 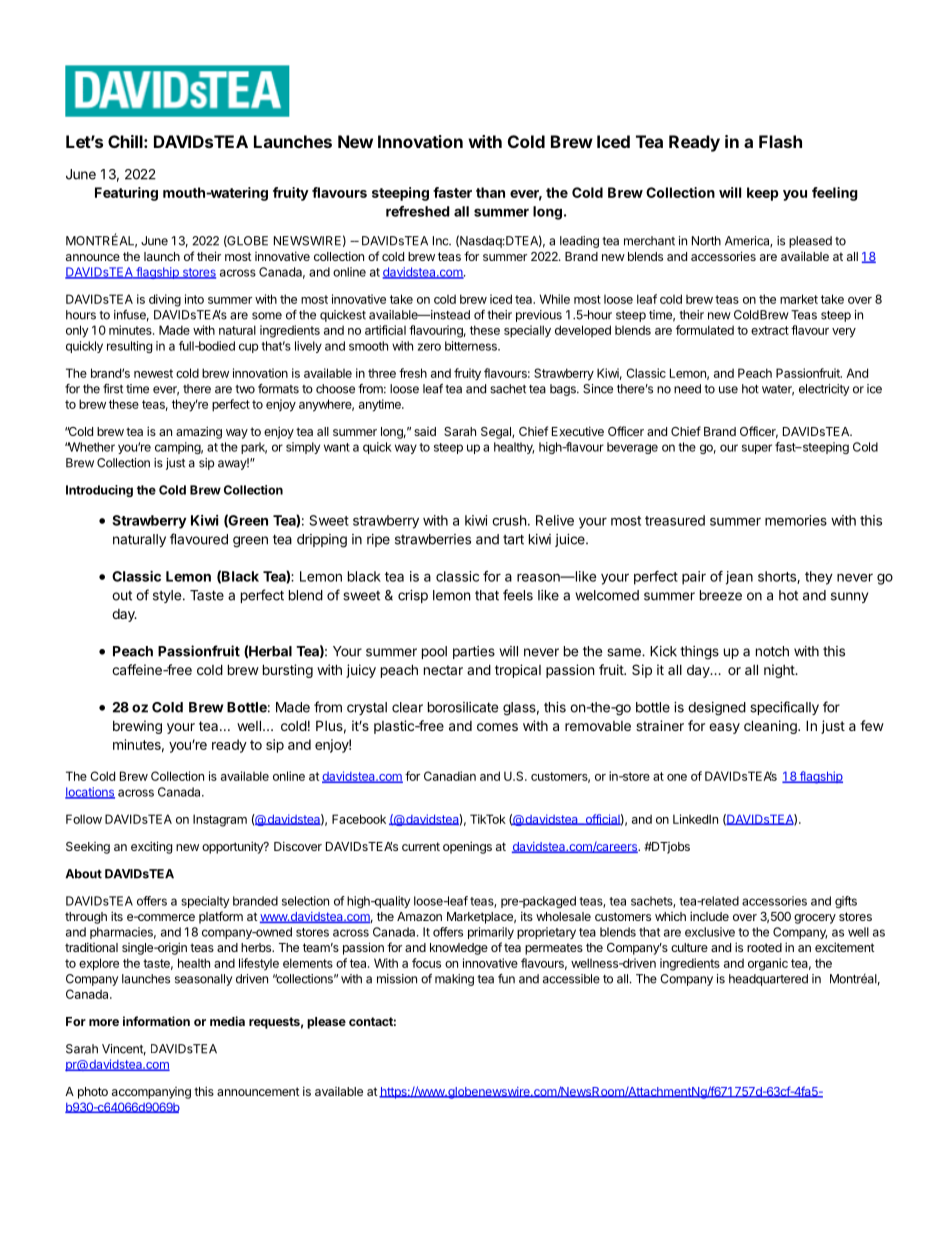 What do you see at coordinates (156, 1021) in the screenshot?
I see `information` at bounding box center [156, 1021].
